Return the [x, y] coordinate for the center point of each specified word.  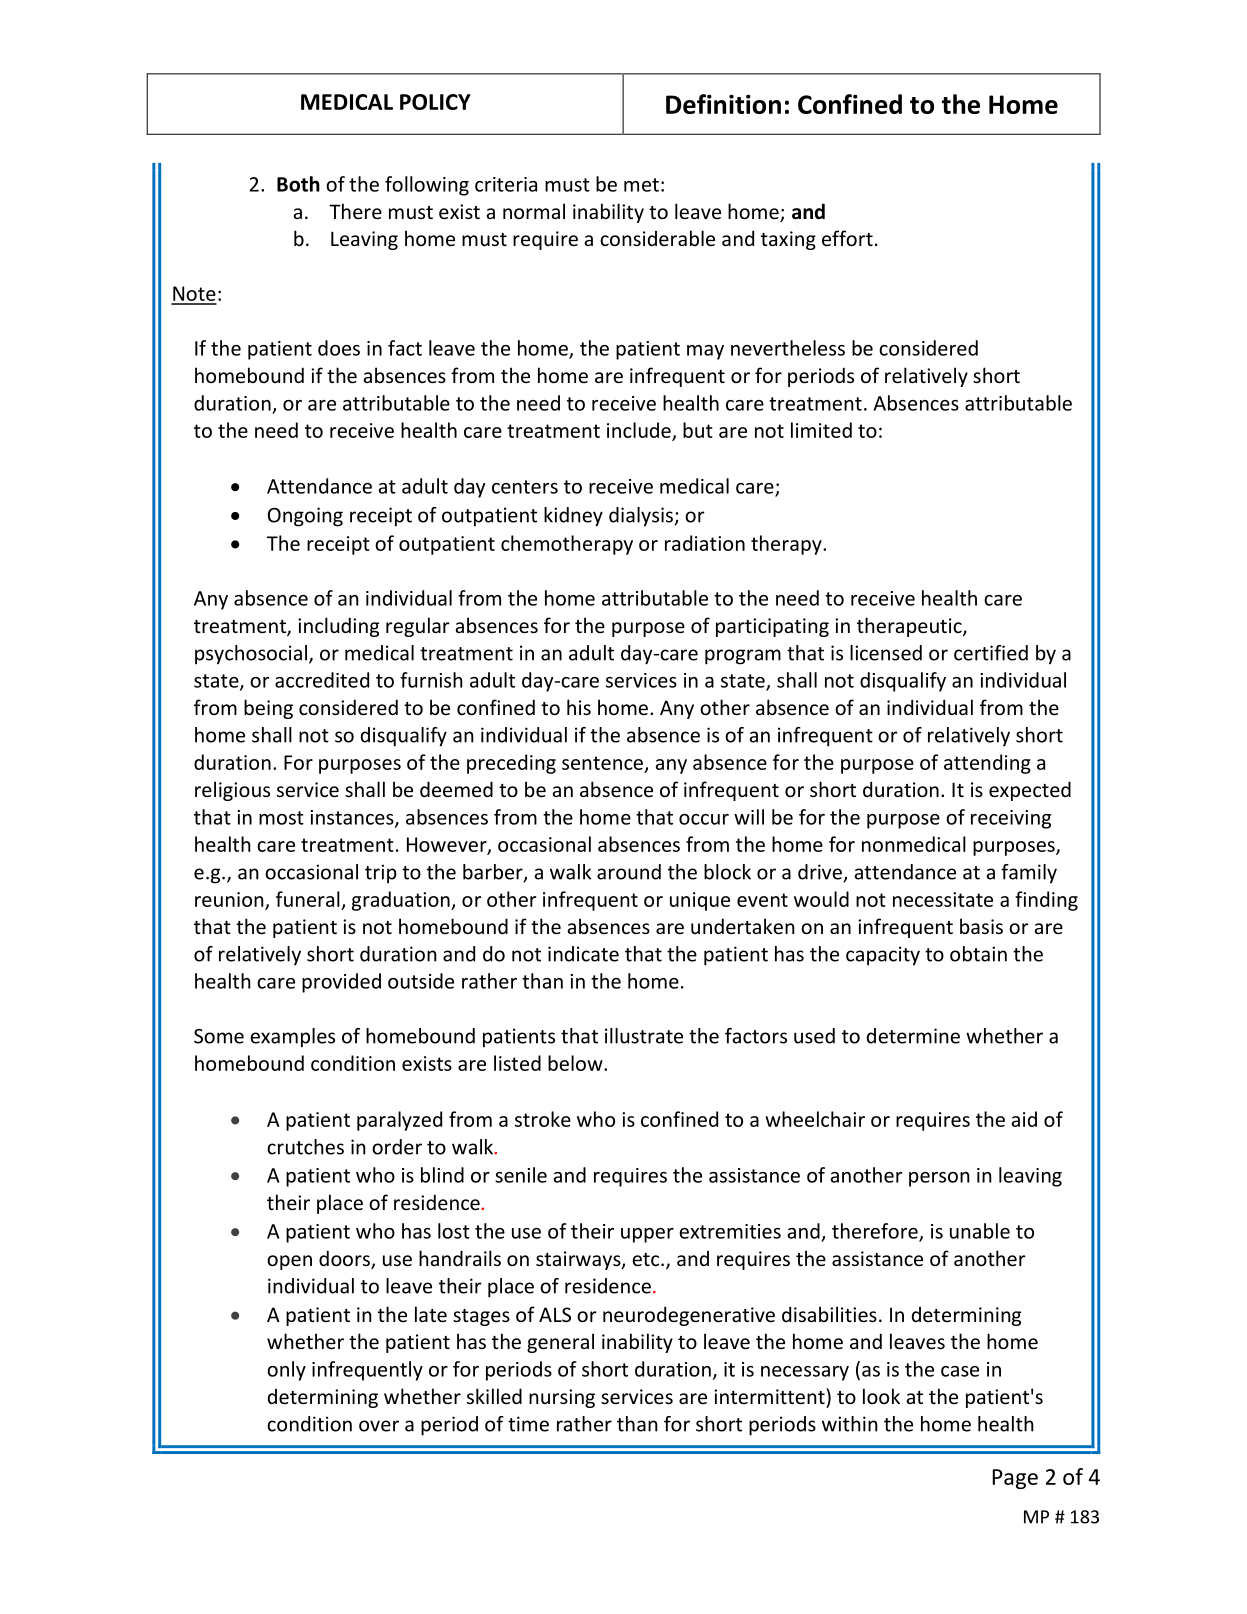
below [576, 1063]
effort [847, 238]
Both [298, 184]
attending [987, 764]
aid [1024, 1119]
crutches [305, 1147]
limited [821, 430]
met [641, 185]
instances [353, 818]
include [640, 431]
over [379, 1426]
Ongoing [305, 517]
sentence [602, 763]
